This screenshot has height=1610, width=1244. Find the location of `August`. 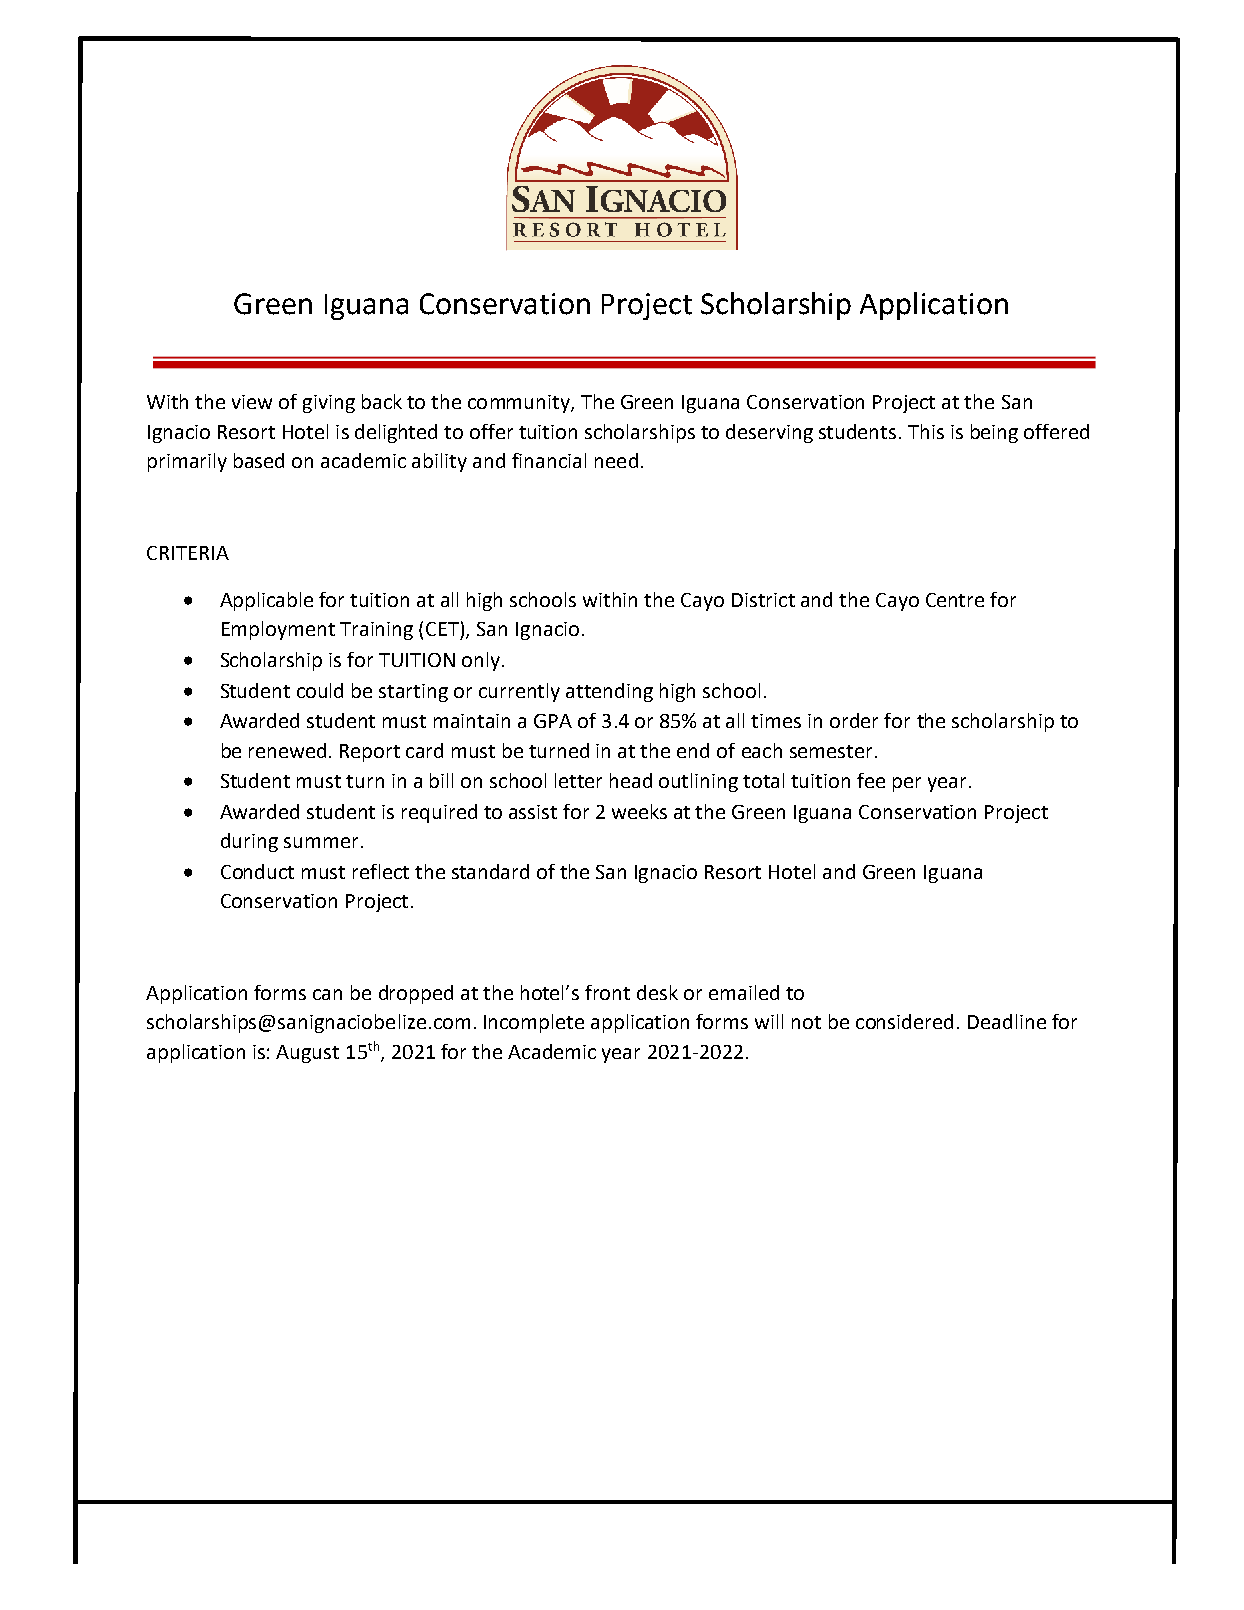

August is located at coordinates (307, 1054).
